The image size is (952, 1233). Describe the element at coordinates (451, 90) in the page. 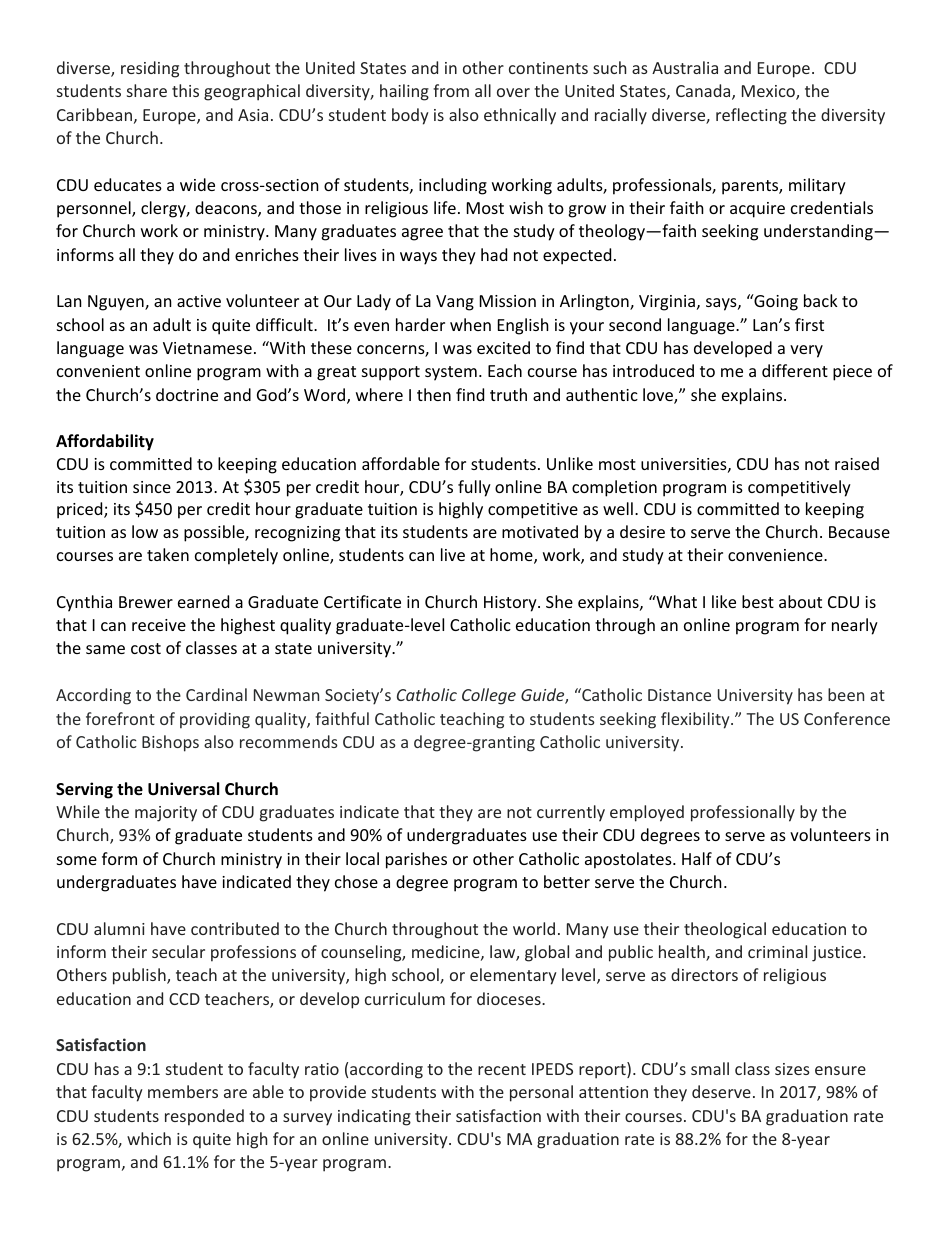

I see `from` at that location.
